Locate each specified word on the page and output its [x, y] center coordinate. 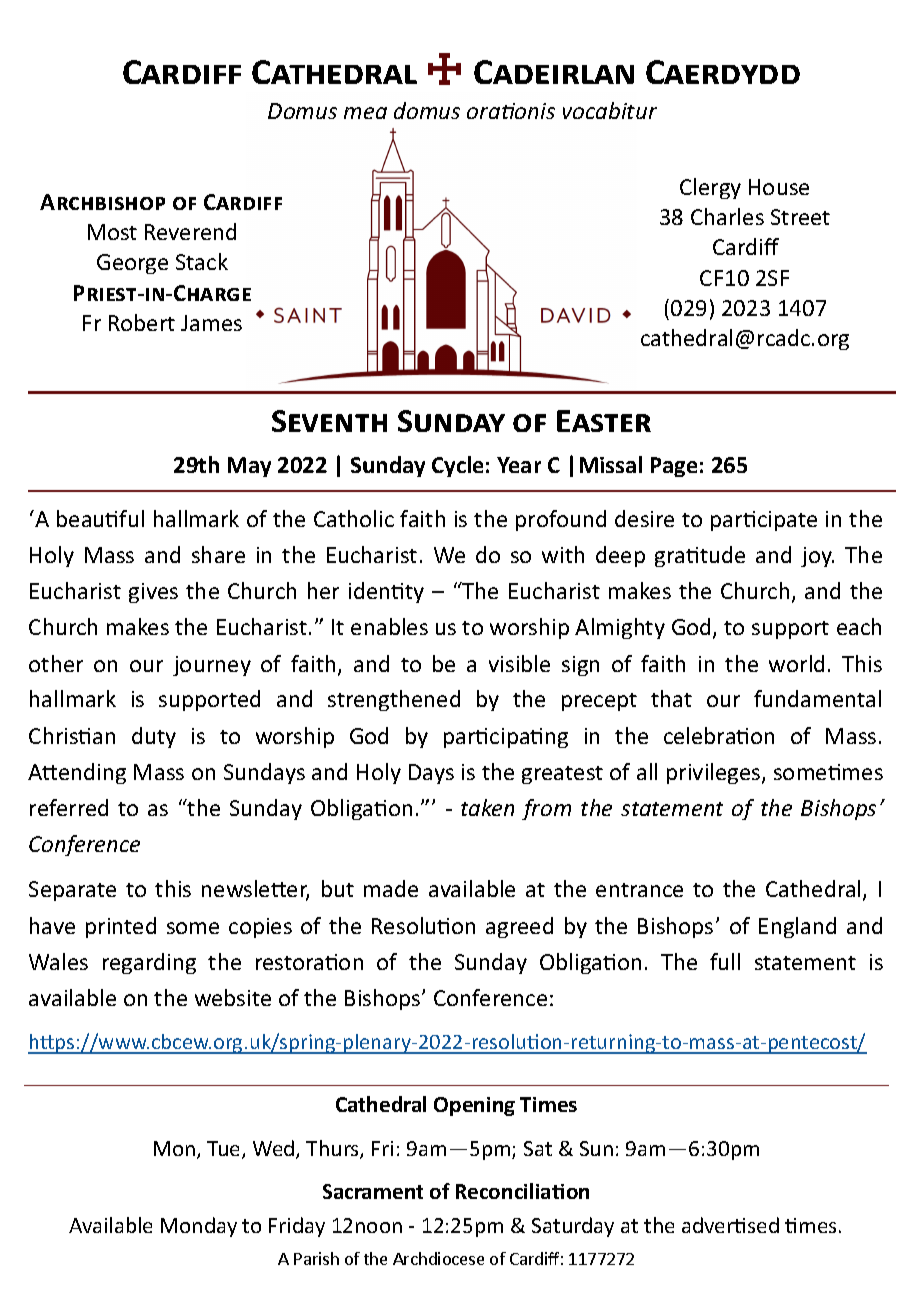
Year [519, 465]
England [797, 927]
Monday [199, 1227]
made [391, 888]
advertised [730, 1225]
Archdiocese [438, 1258]
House [779, 187]
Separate [72, 891]
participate [764, 521]
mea [365, 113]
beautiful [100, 518]
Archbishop [102, 202]
